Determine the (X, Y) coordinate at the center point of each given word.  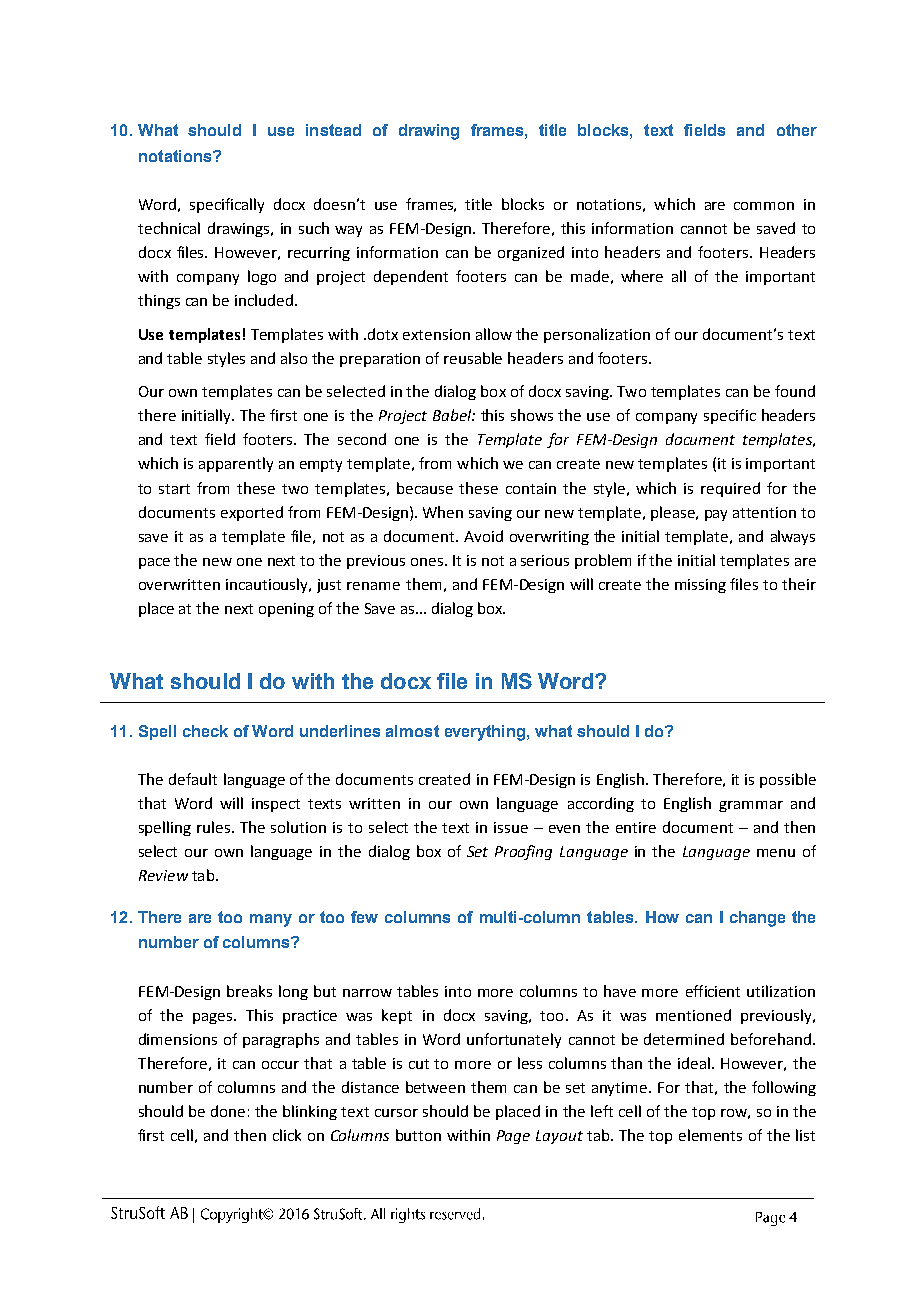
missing (700, 586)
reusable (473, 358)
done (228, 1111)
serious (545, 560)
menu (776, 853)
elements (710, 1135)
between (435, 1087)
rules (213, 827)
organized (531, 253)
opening (286, 610)
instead (333, 130)
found (795, 391)
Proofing (523, 852)
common (764, 206)
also (294, 358)
